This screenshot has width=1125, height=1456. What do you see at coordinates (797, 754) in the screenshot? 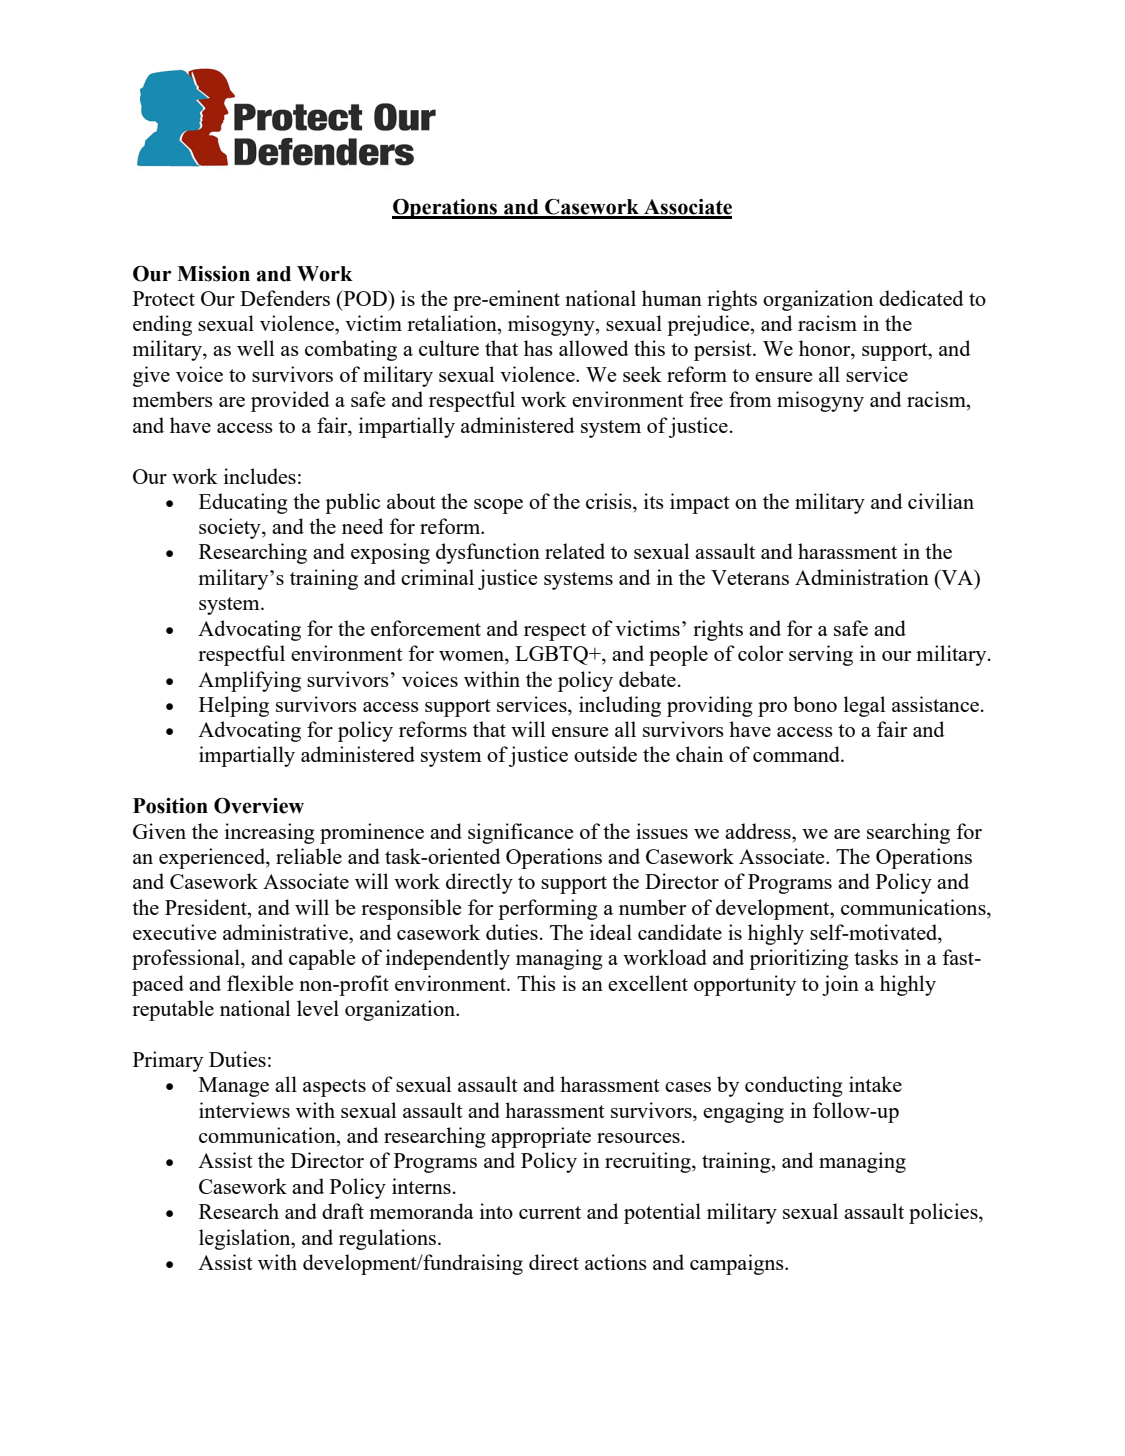
I see `command` at bounding box center [797, 754].
